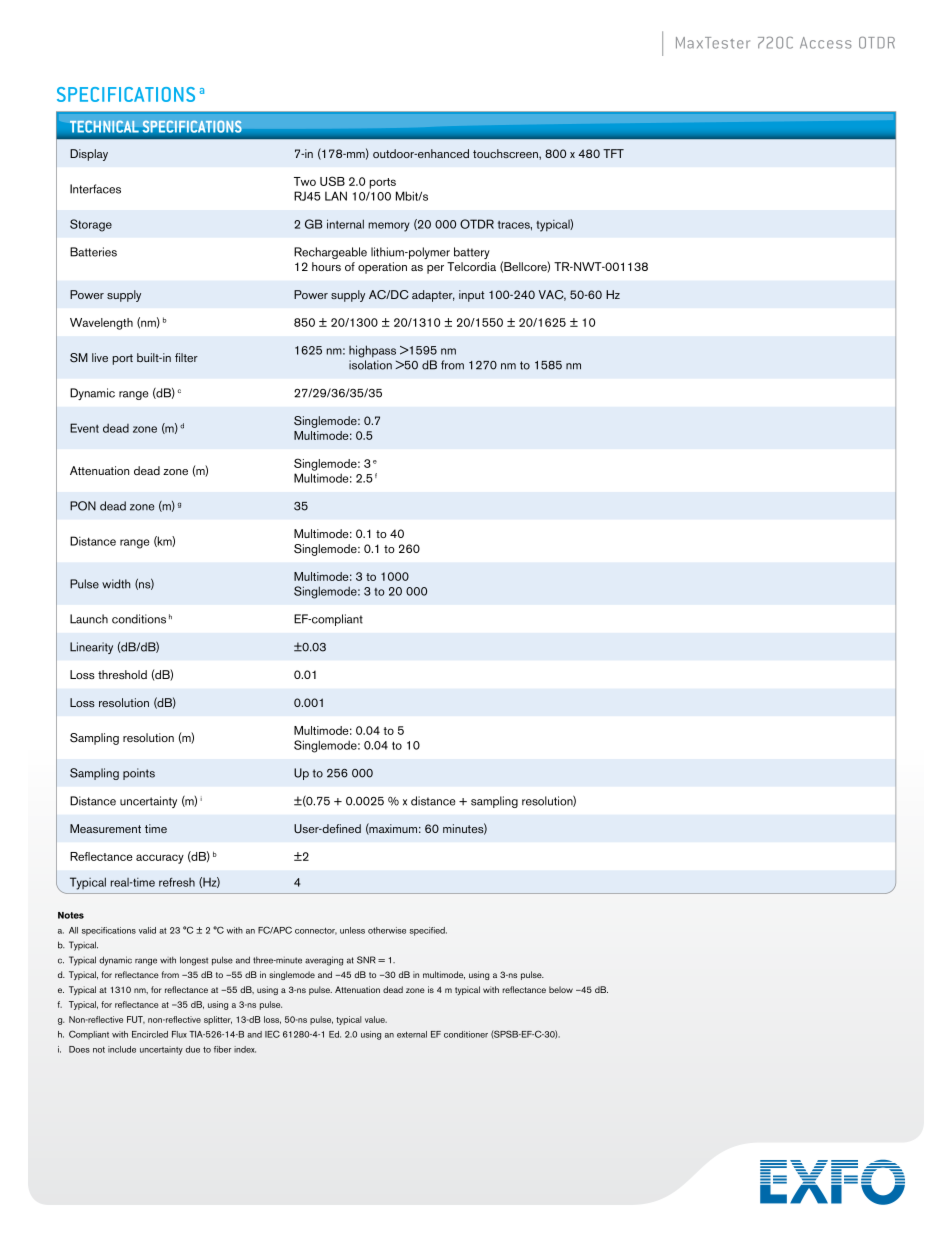 The height and width of the document is (1233, 952). I want to click on TECHNICAL, so click(104, 126).
